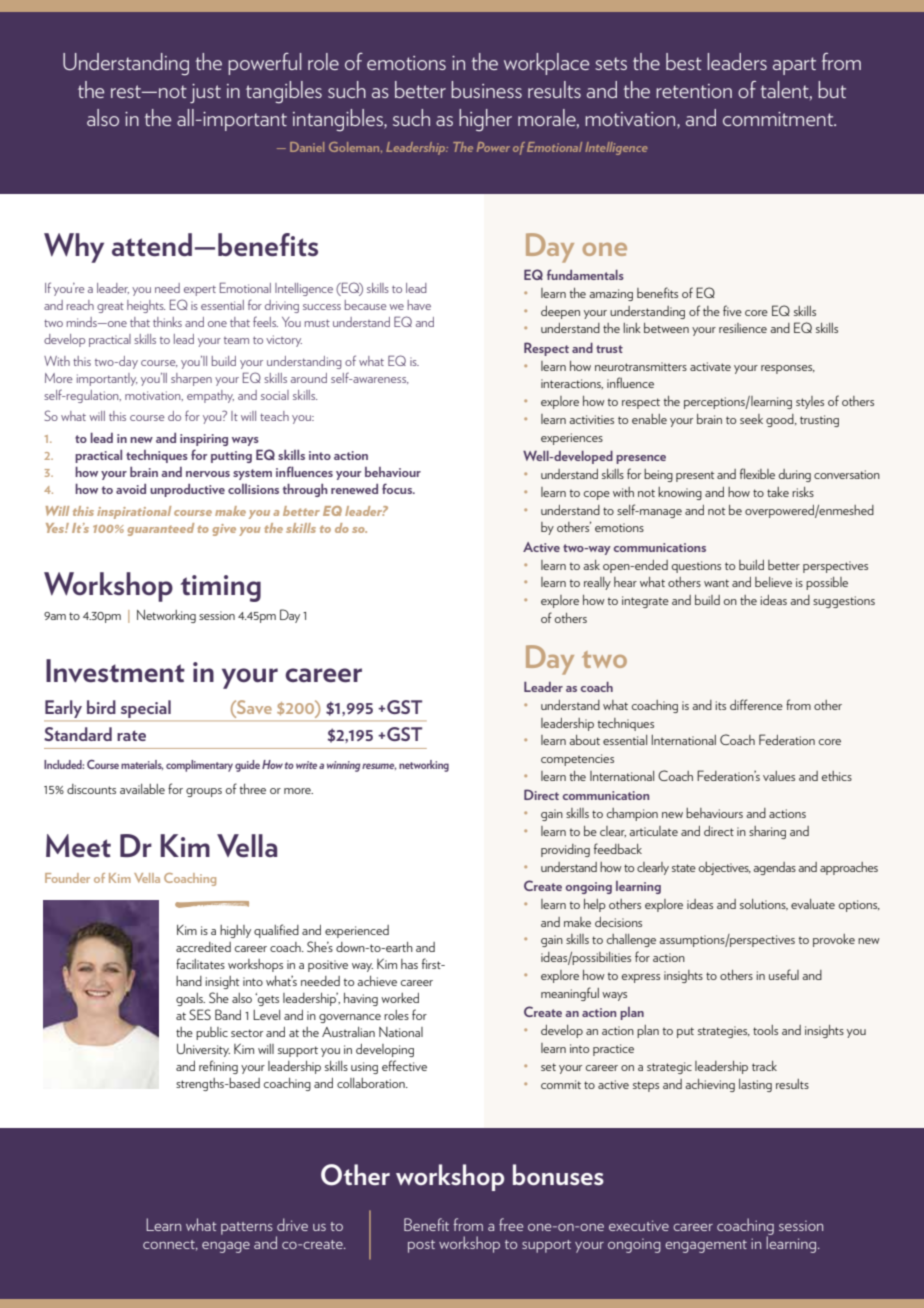 Image resolution: width=924 pixels, height=1308 pixels. Describe the element at coordinates (794, 66) in the screenshot. I see `apart` at that location.
